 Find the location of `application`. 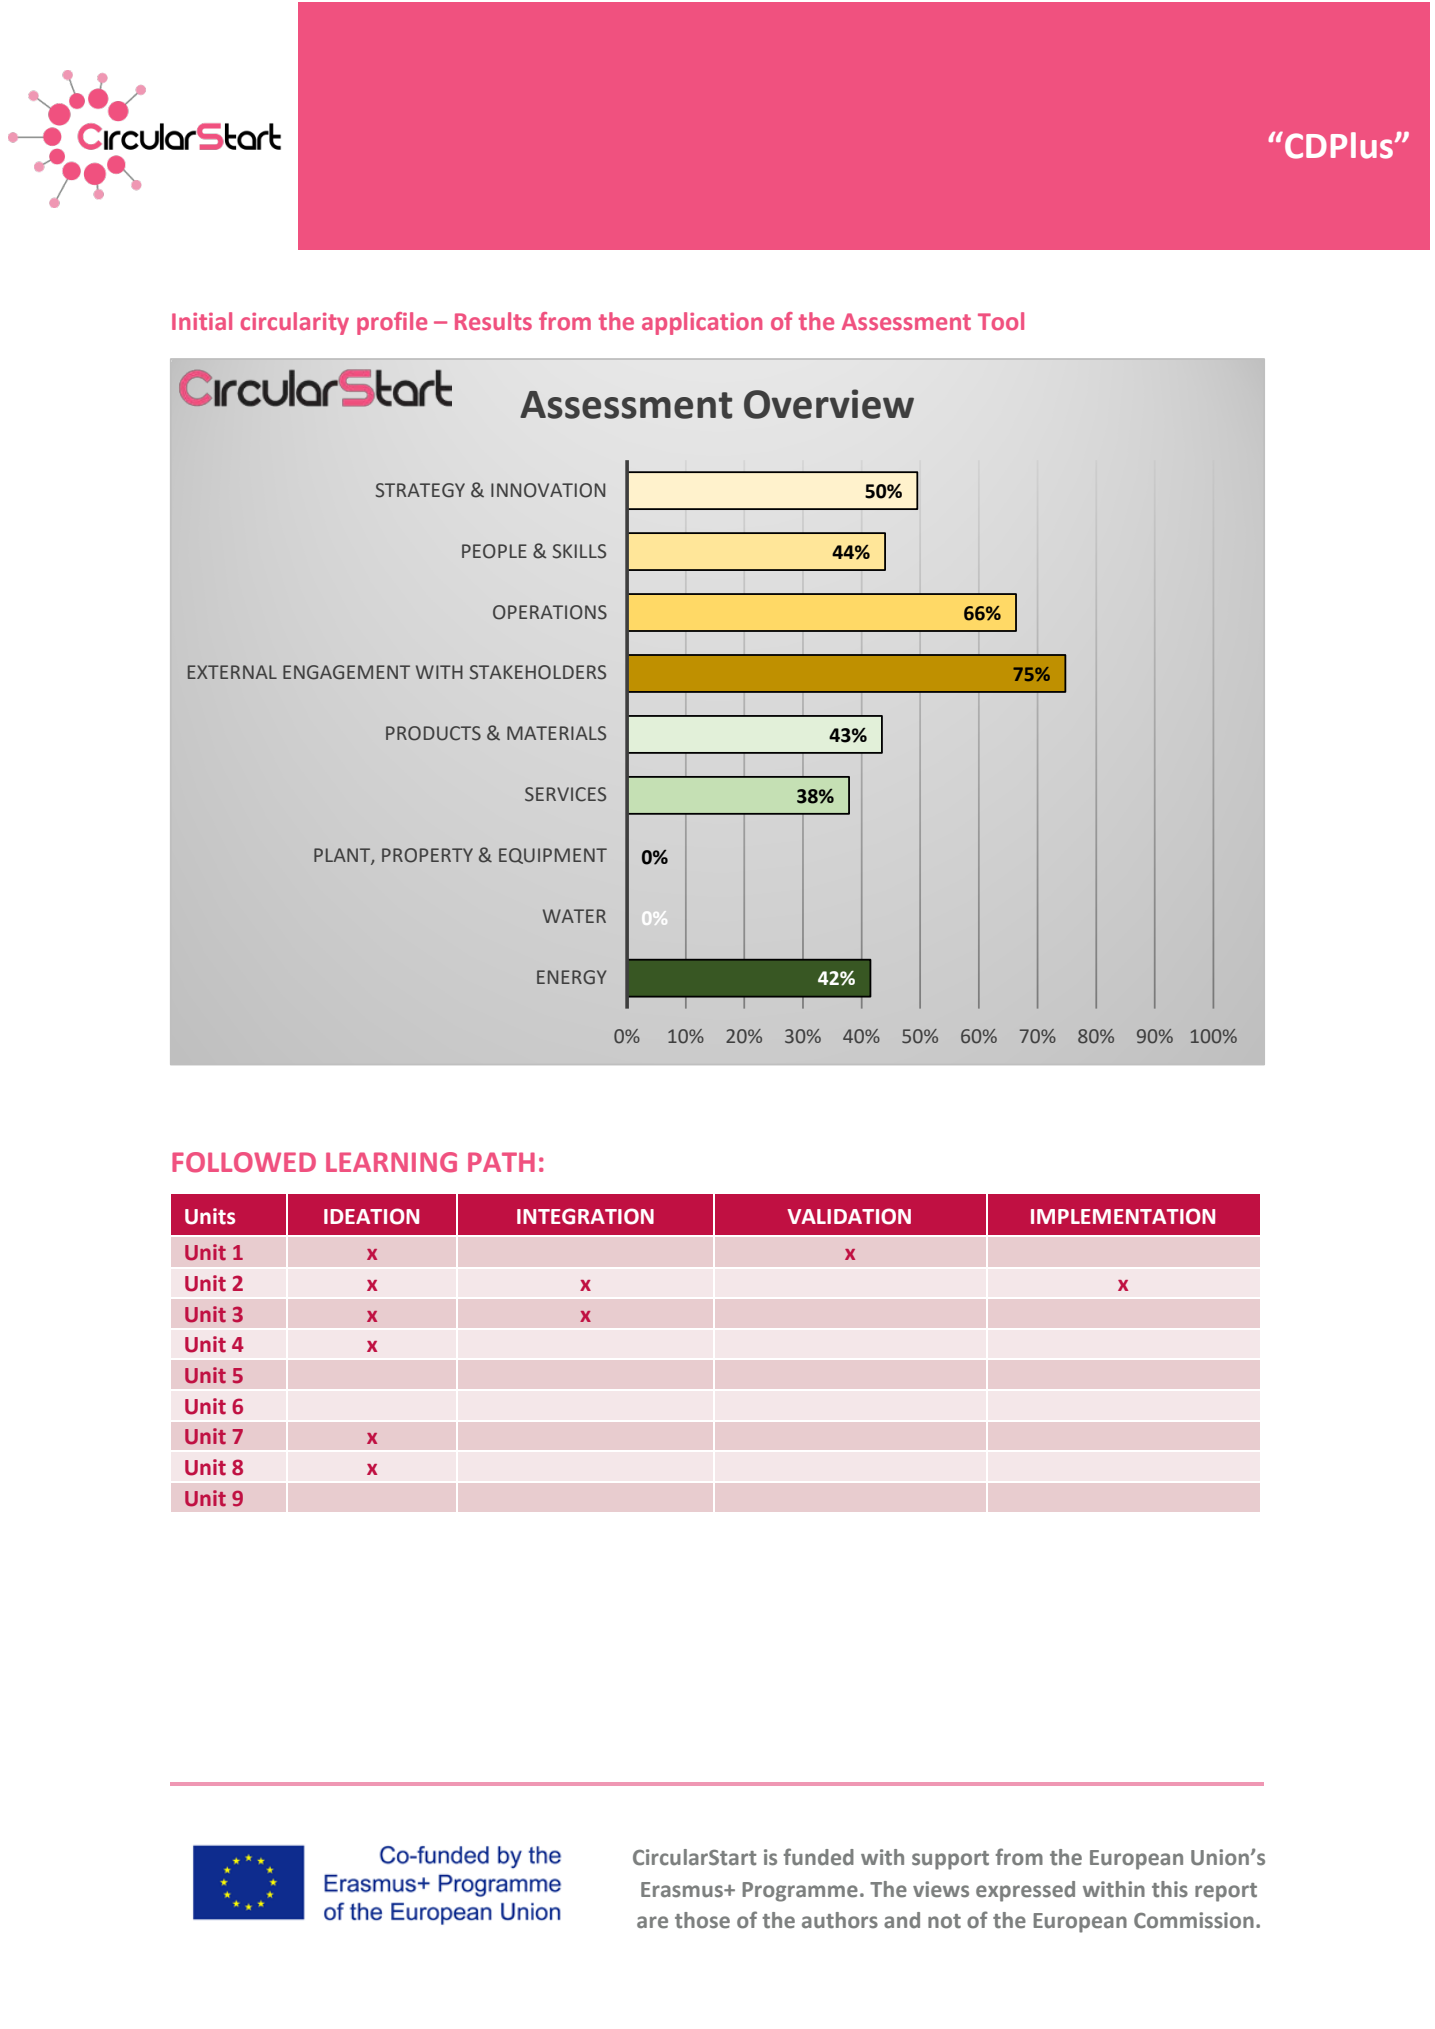

application is located at coordinates (702, 323).
